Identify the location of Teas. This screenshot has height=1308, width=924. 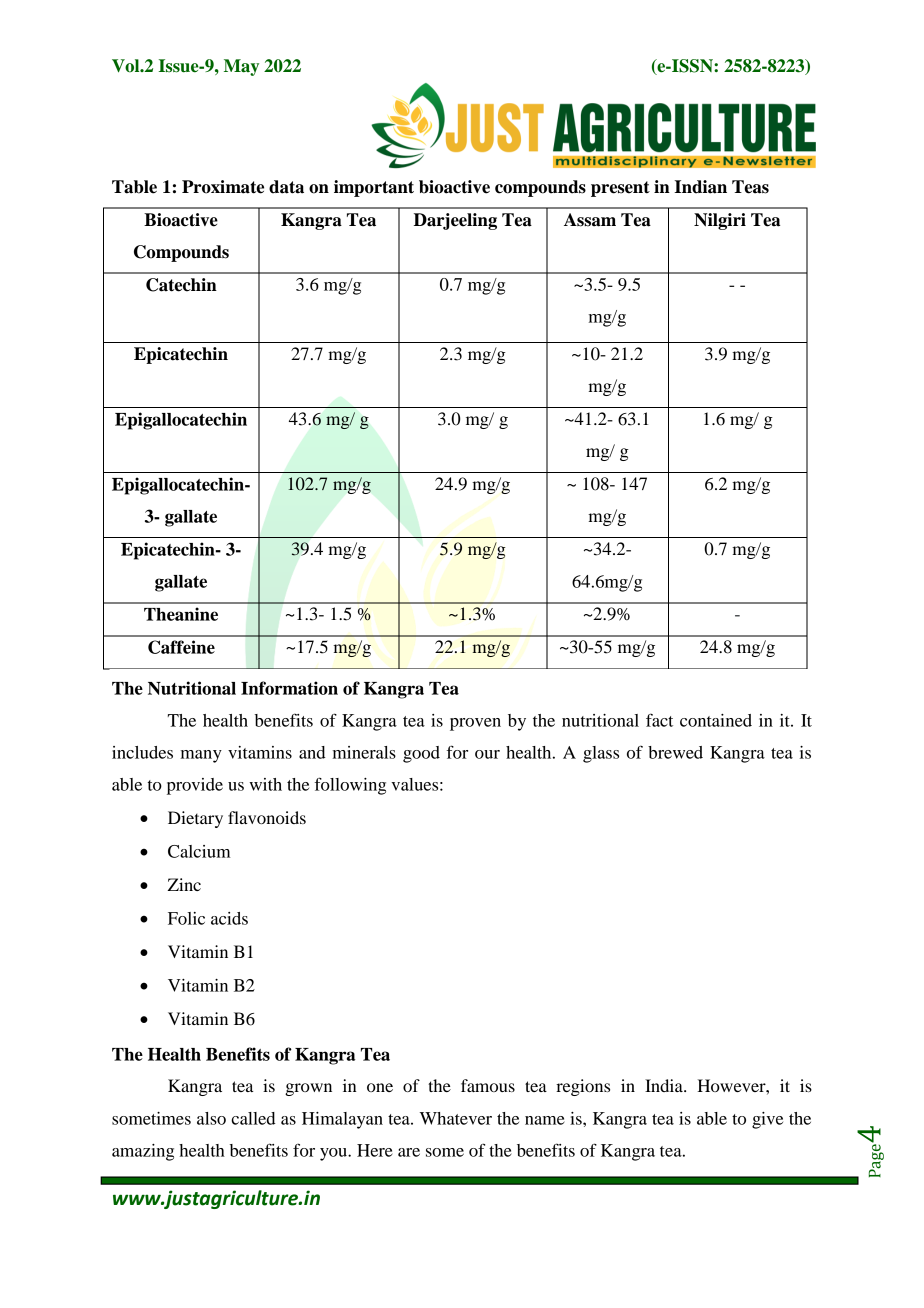
(750, 187).
